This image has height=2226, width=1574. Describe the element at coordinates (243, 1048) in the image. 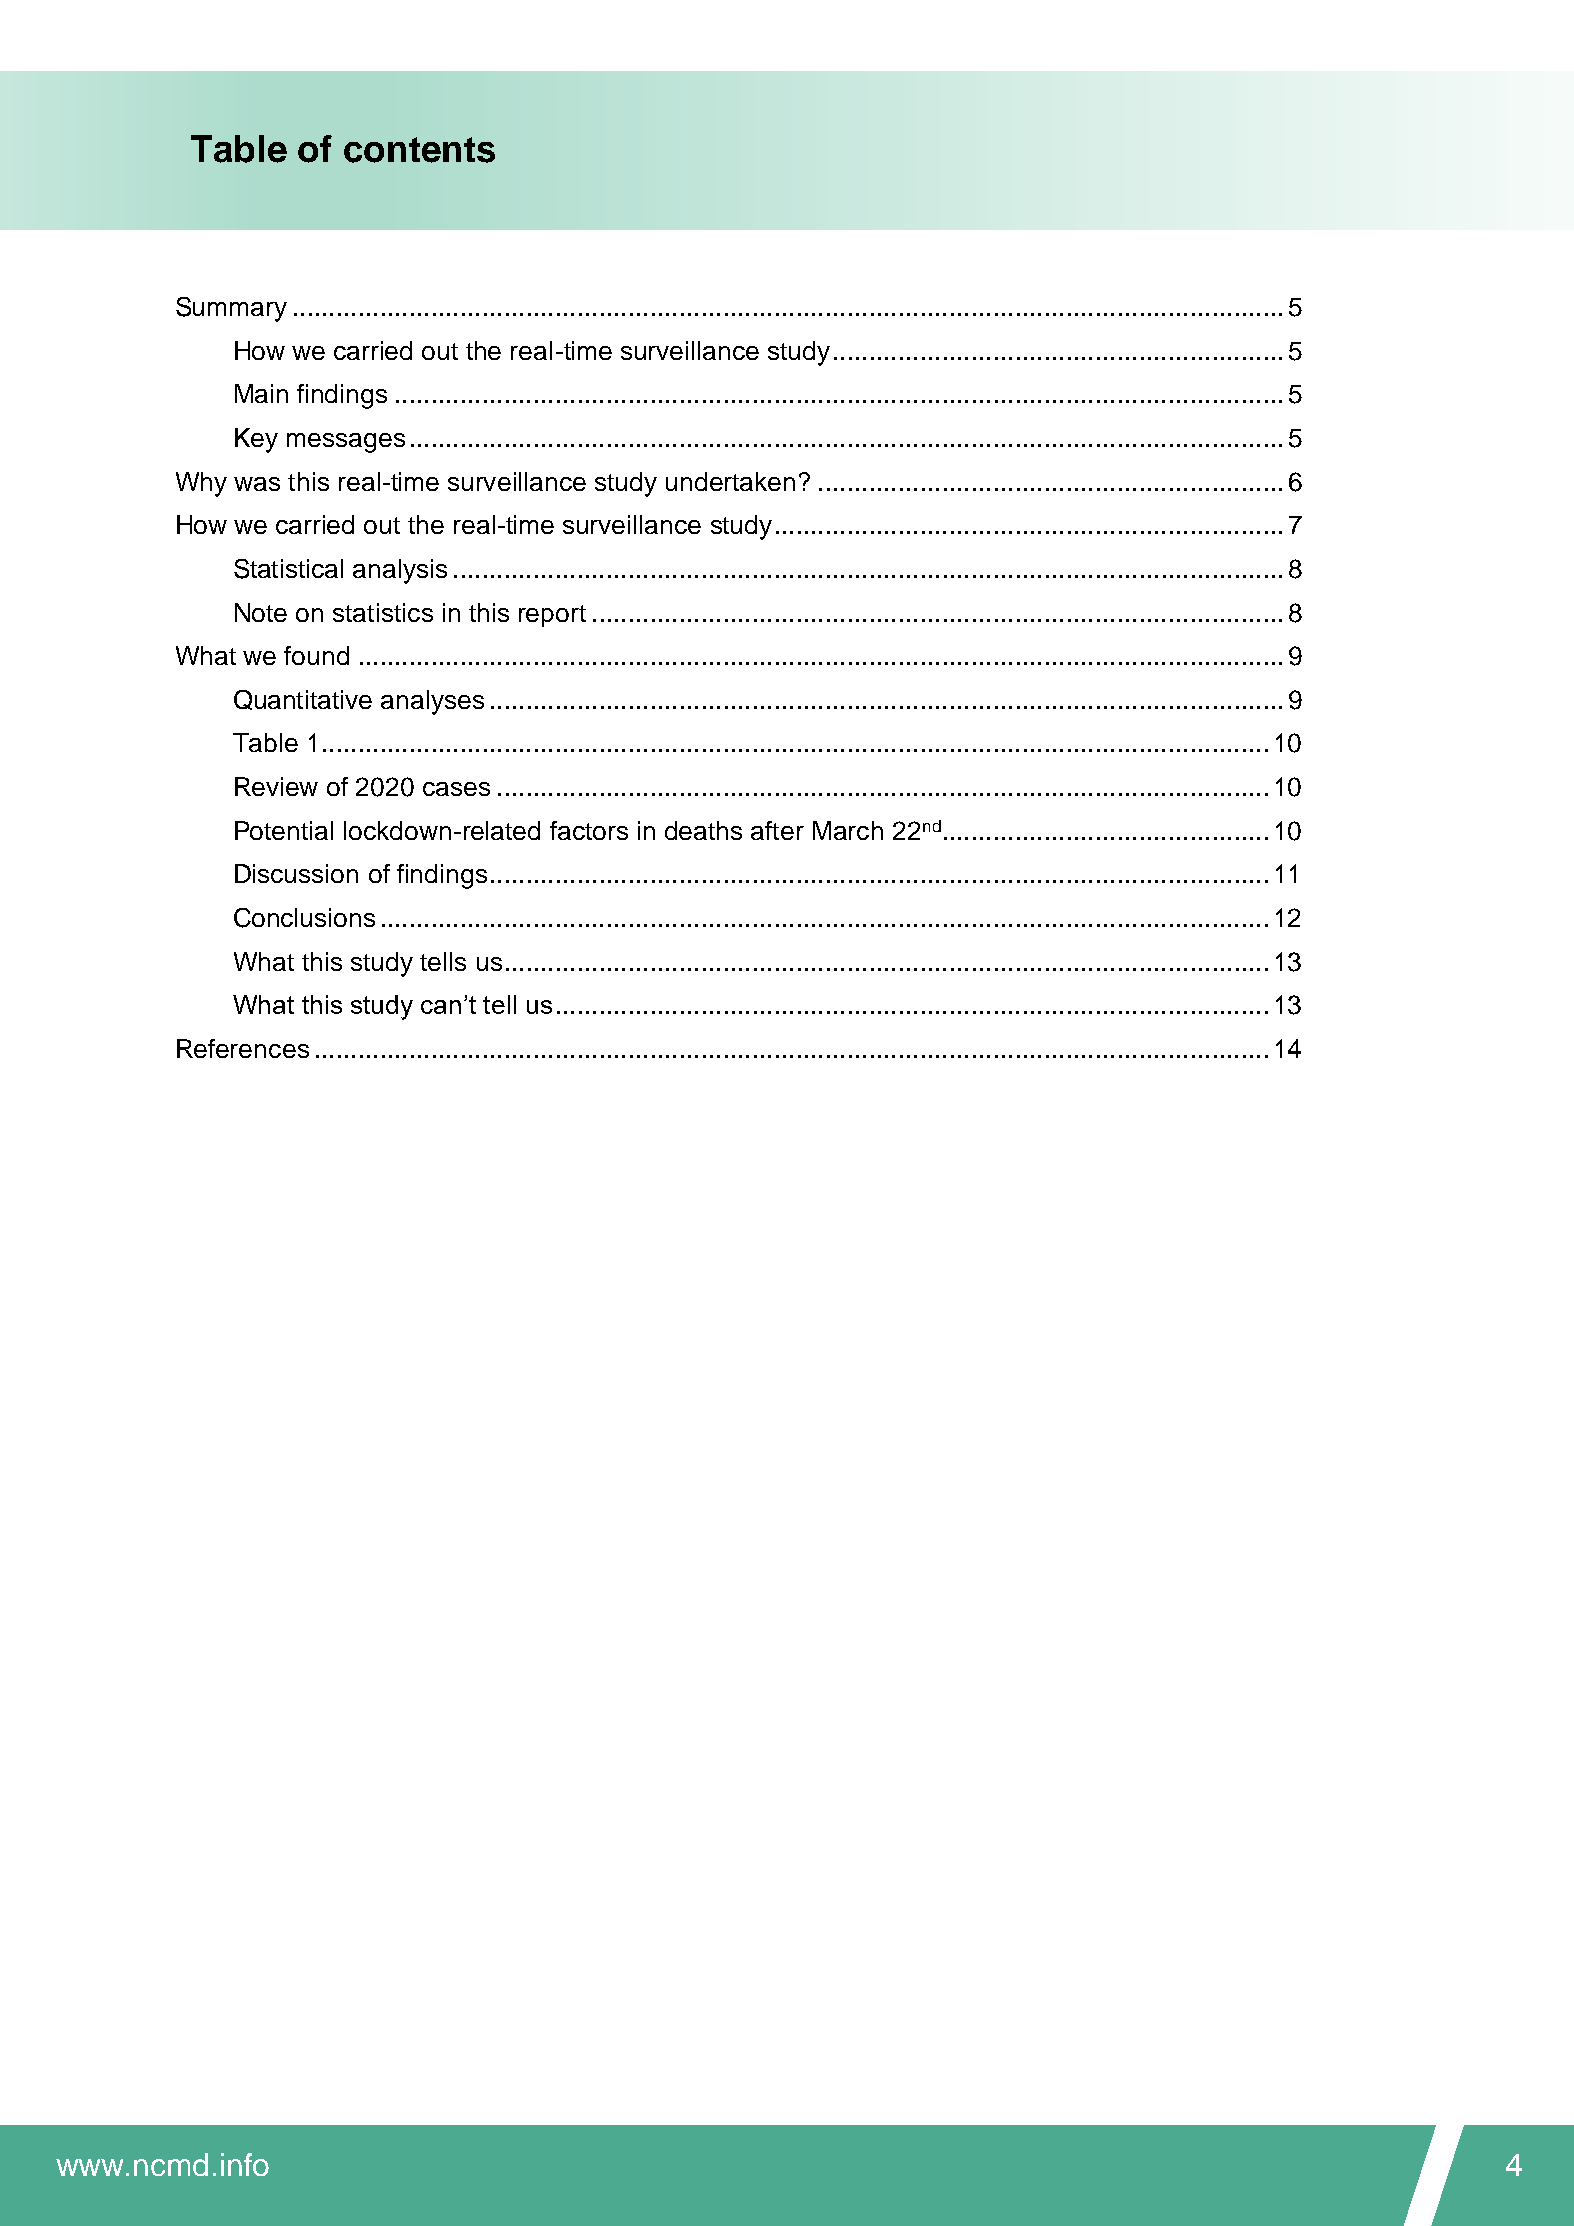

I see `References` at that location.
